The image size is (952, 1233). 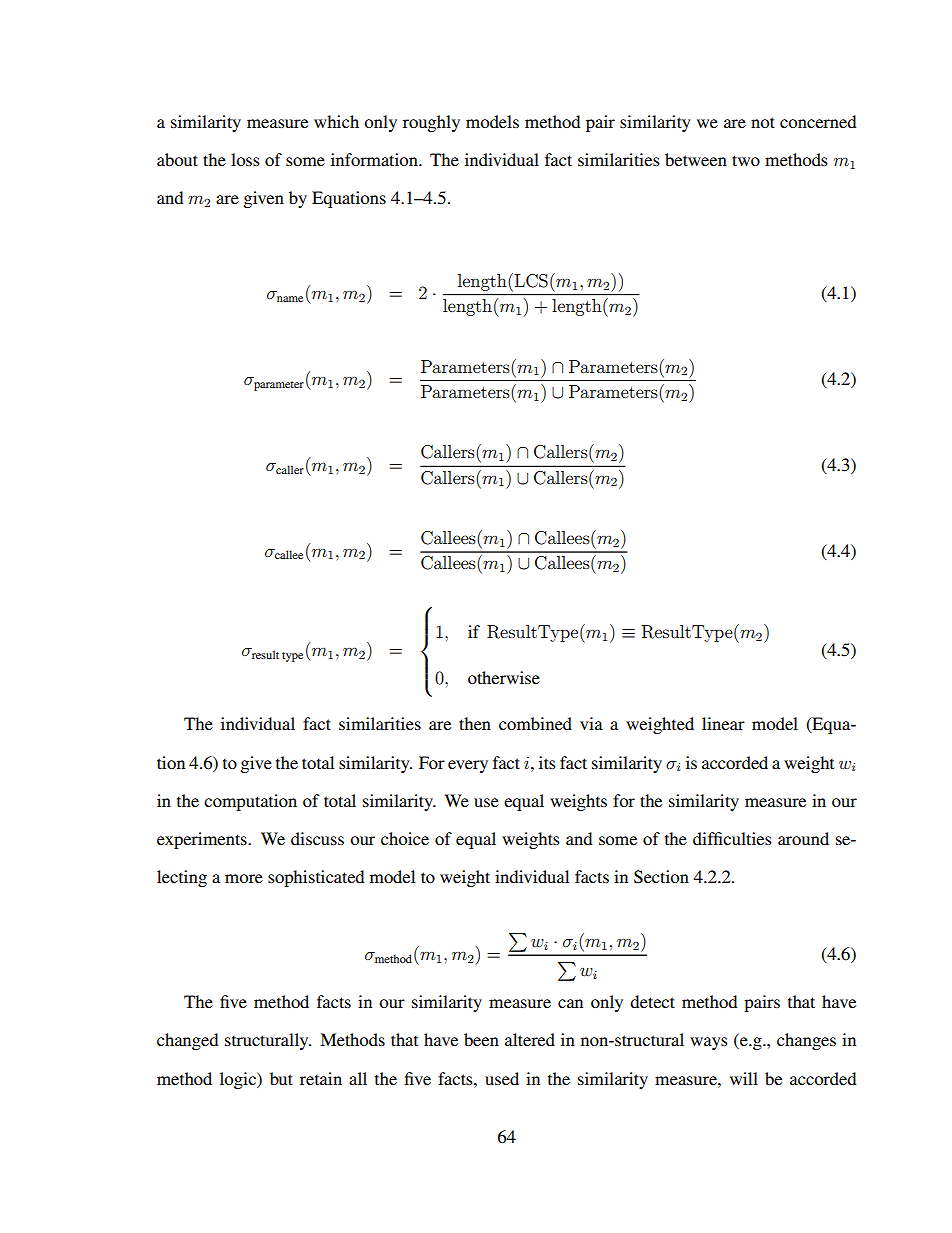 I want to click on but, so click(x=281, y=1078).
